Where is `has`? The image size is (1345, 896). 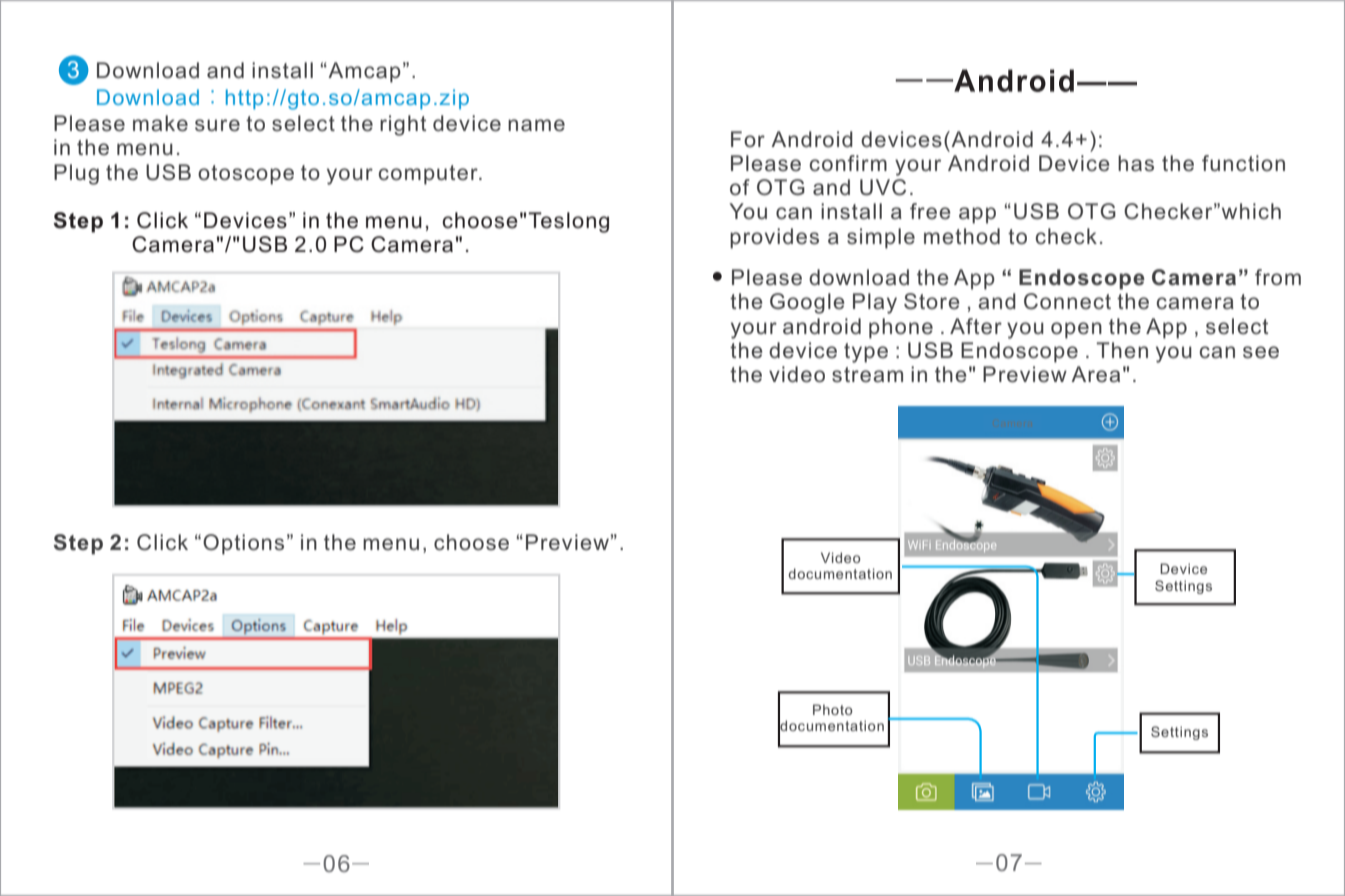
has is located at coordinates (1136, 163).
